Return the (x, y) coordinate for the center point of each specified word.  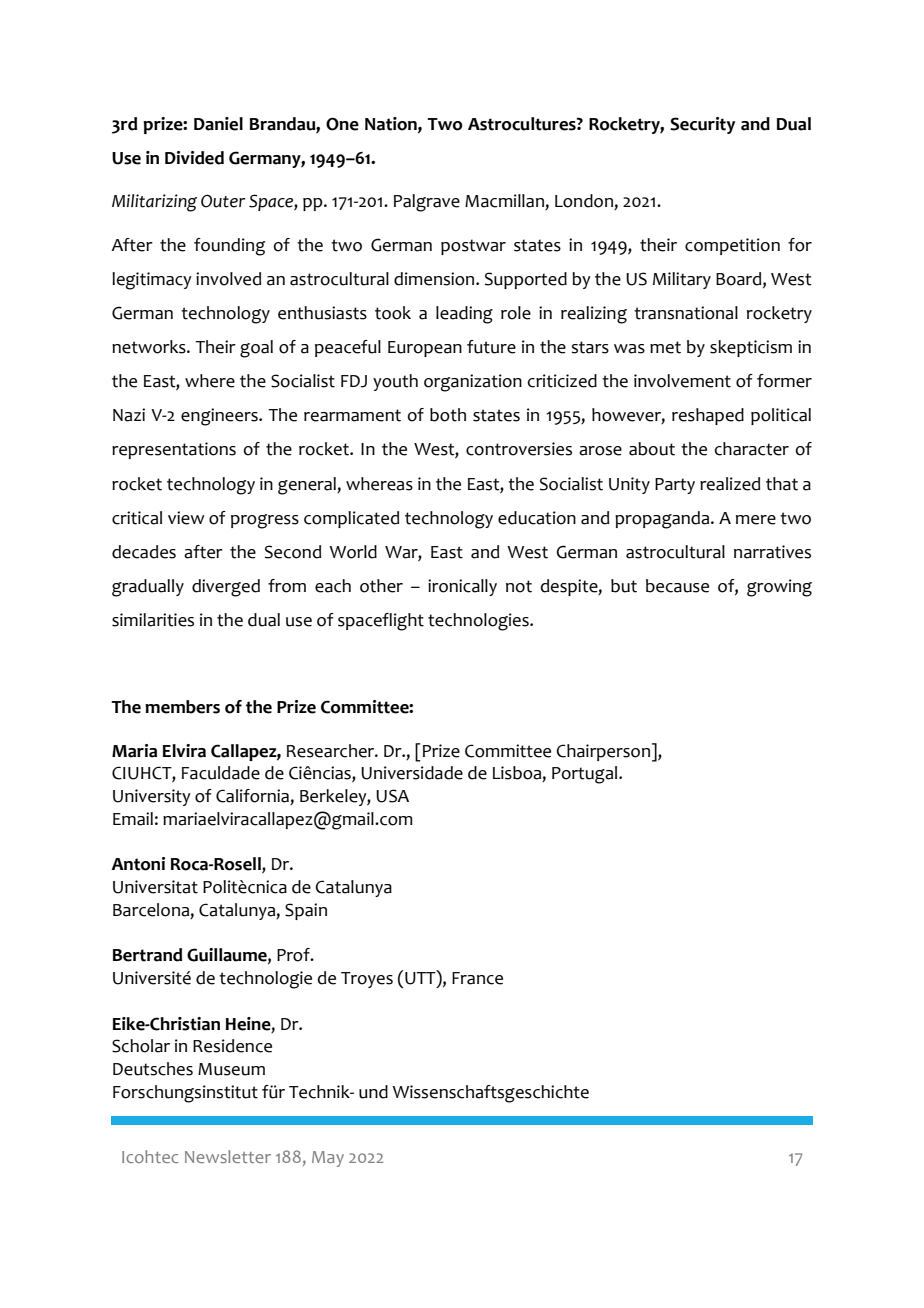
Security (702, 125)
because (677, 586)
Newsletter (228, 1156)
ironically (462, 587)
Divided (194, 158)
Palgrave (427, 203)
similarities (153, 620)
